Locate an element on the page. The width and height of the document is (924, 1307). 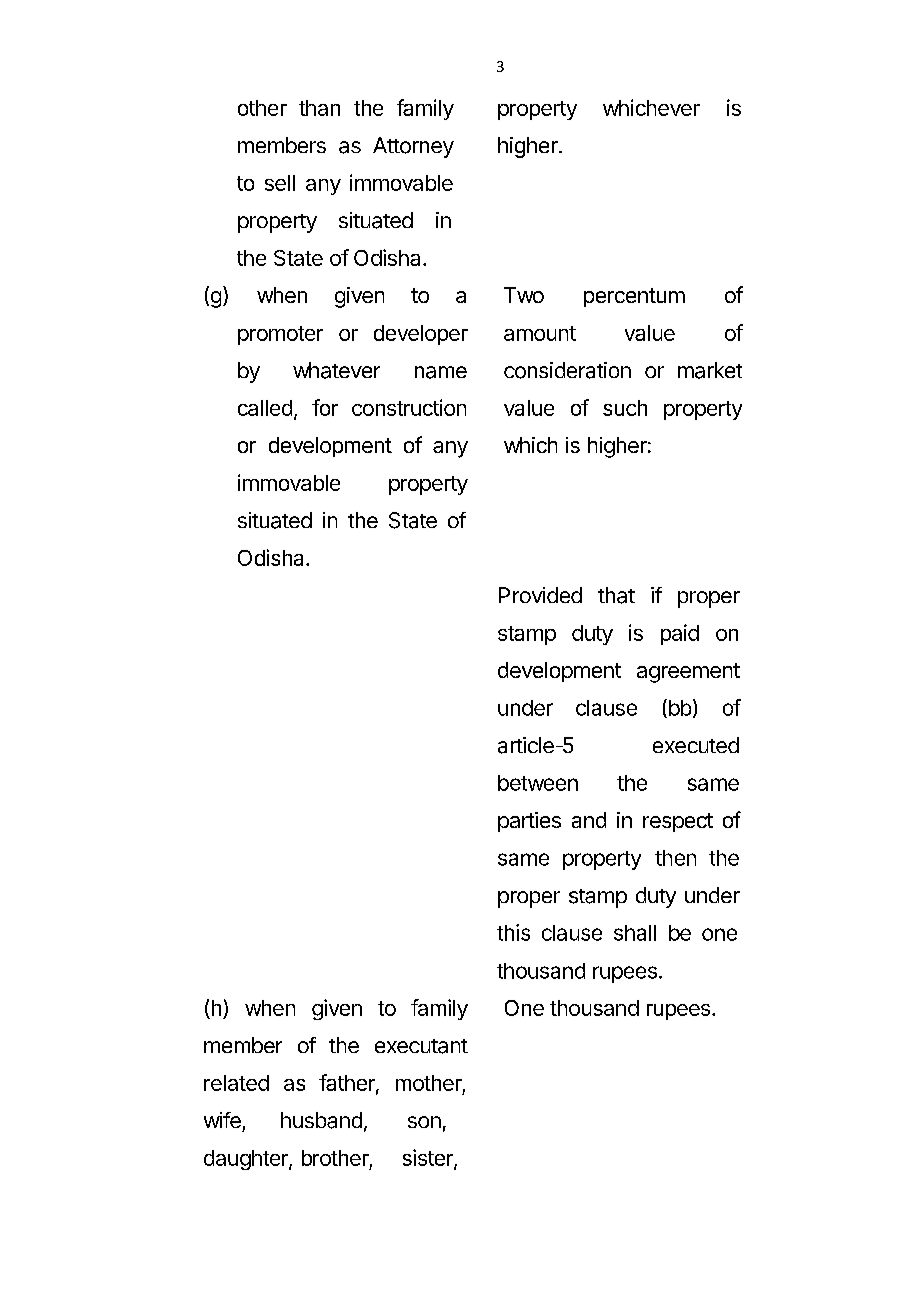
husband is located at coordinates (321, 1120).
